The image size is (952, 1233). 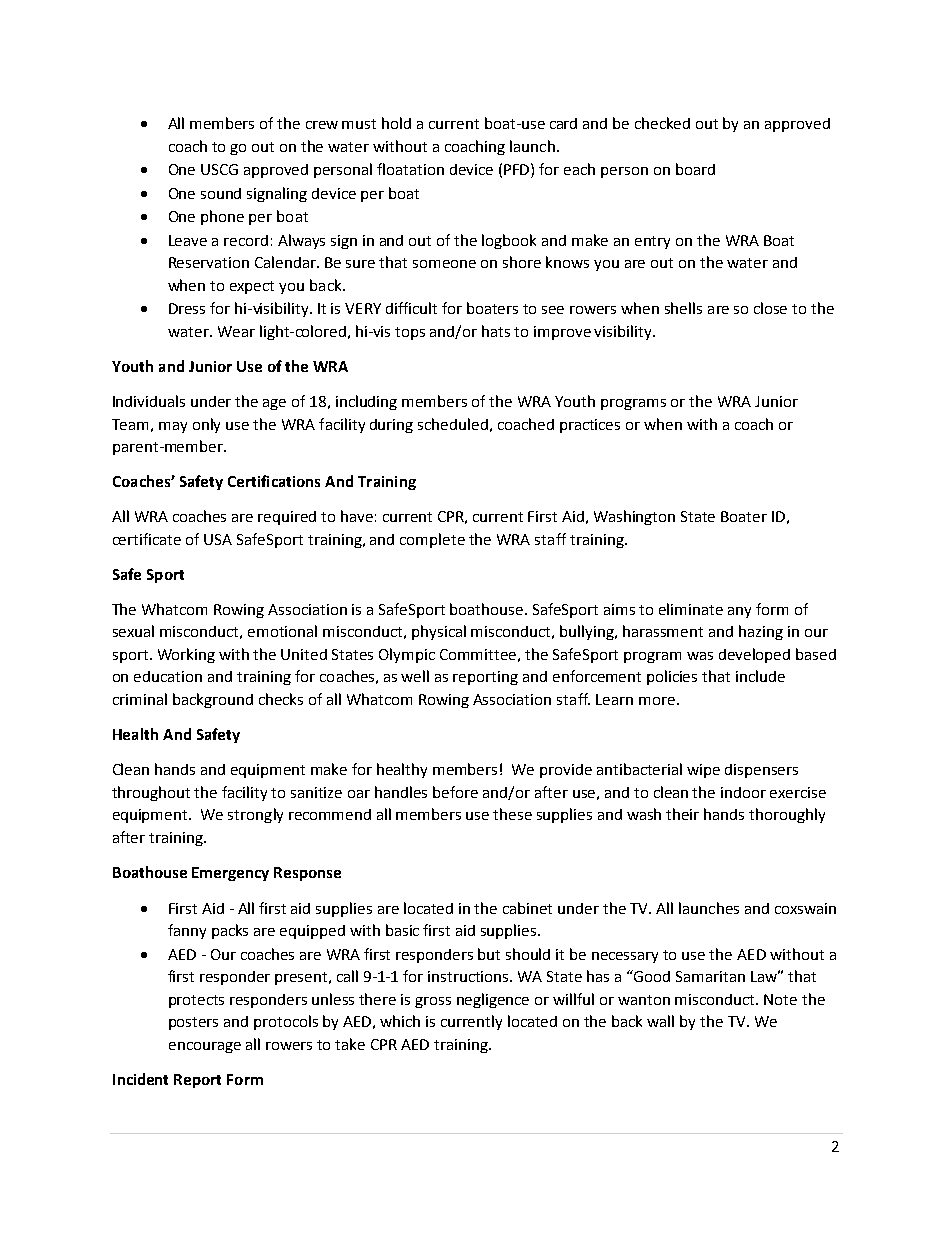 I want to click on throughout, so click(x=151, y=793).
